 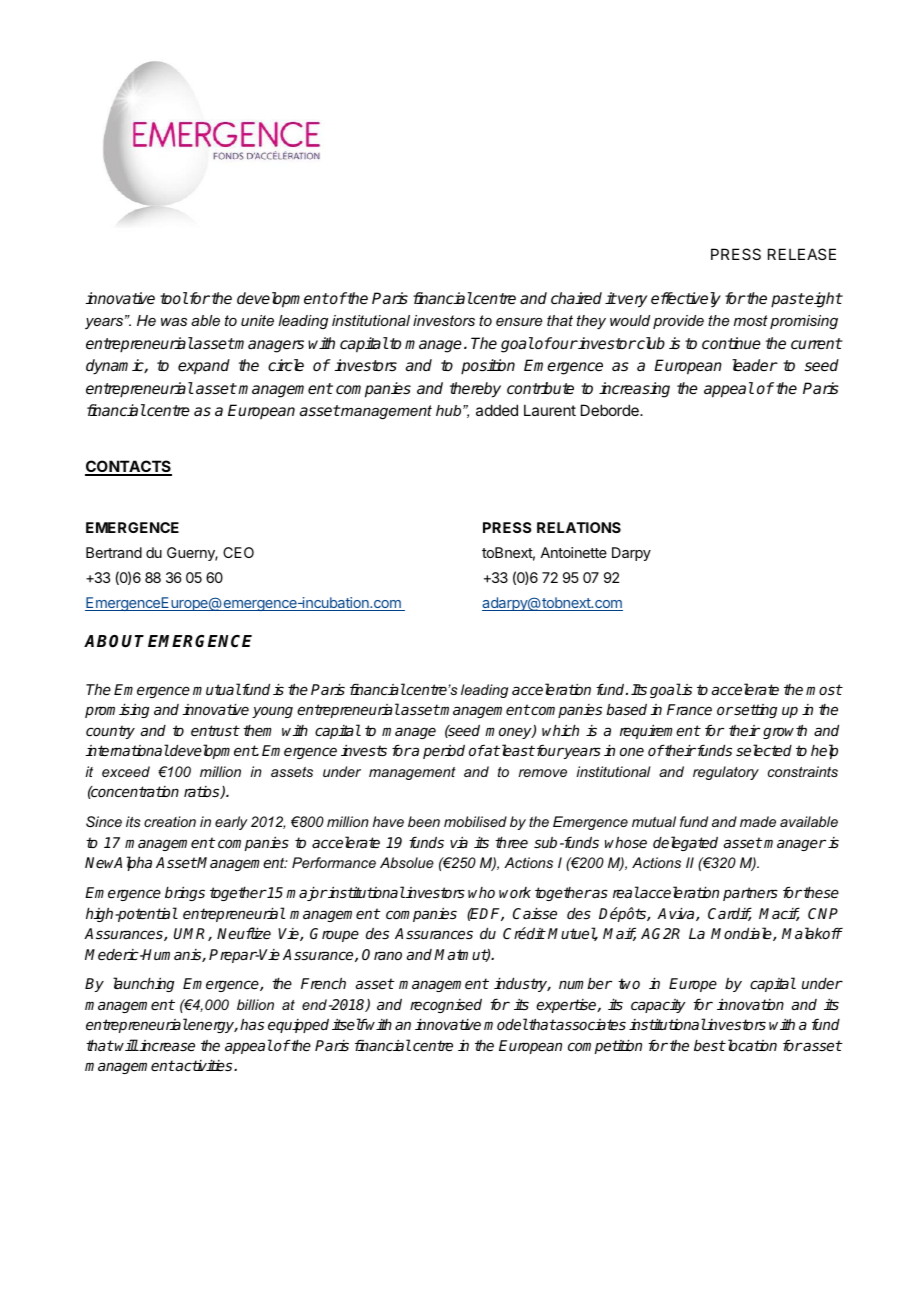 I want to click on ensure, so click(x=519, y=322).
